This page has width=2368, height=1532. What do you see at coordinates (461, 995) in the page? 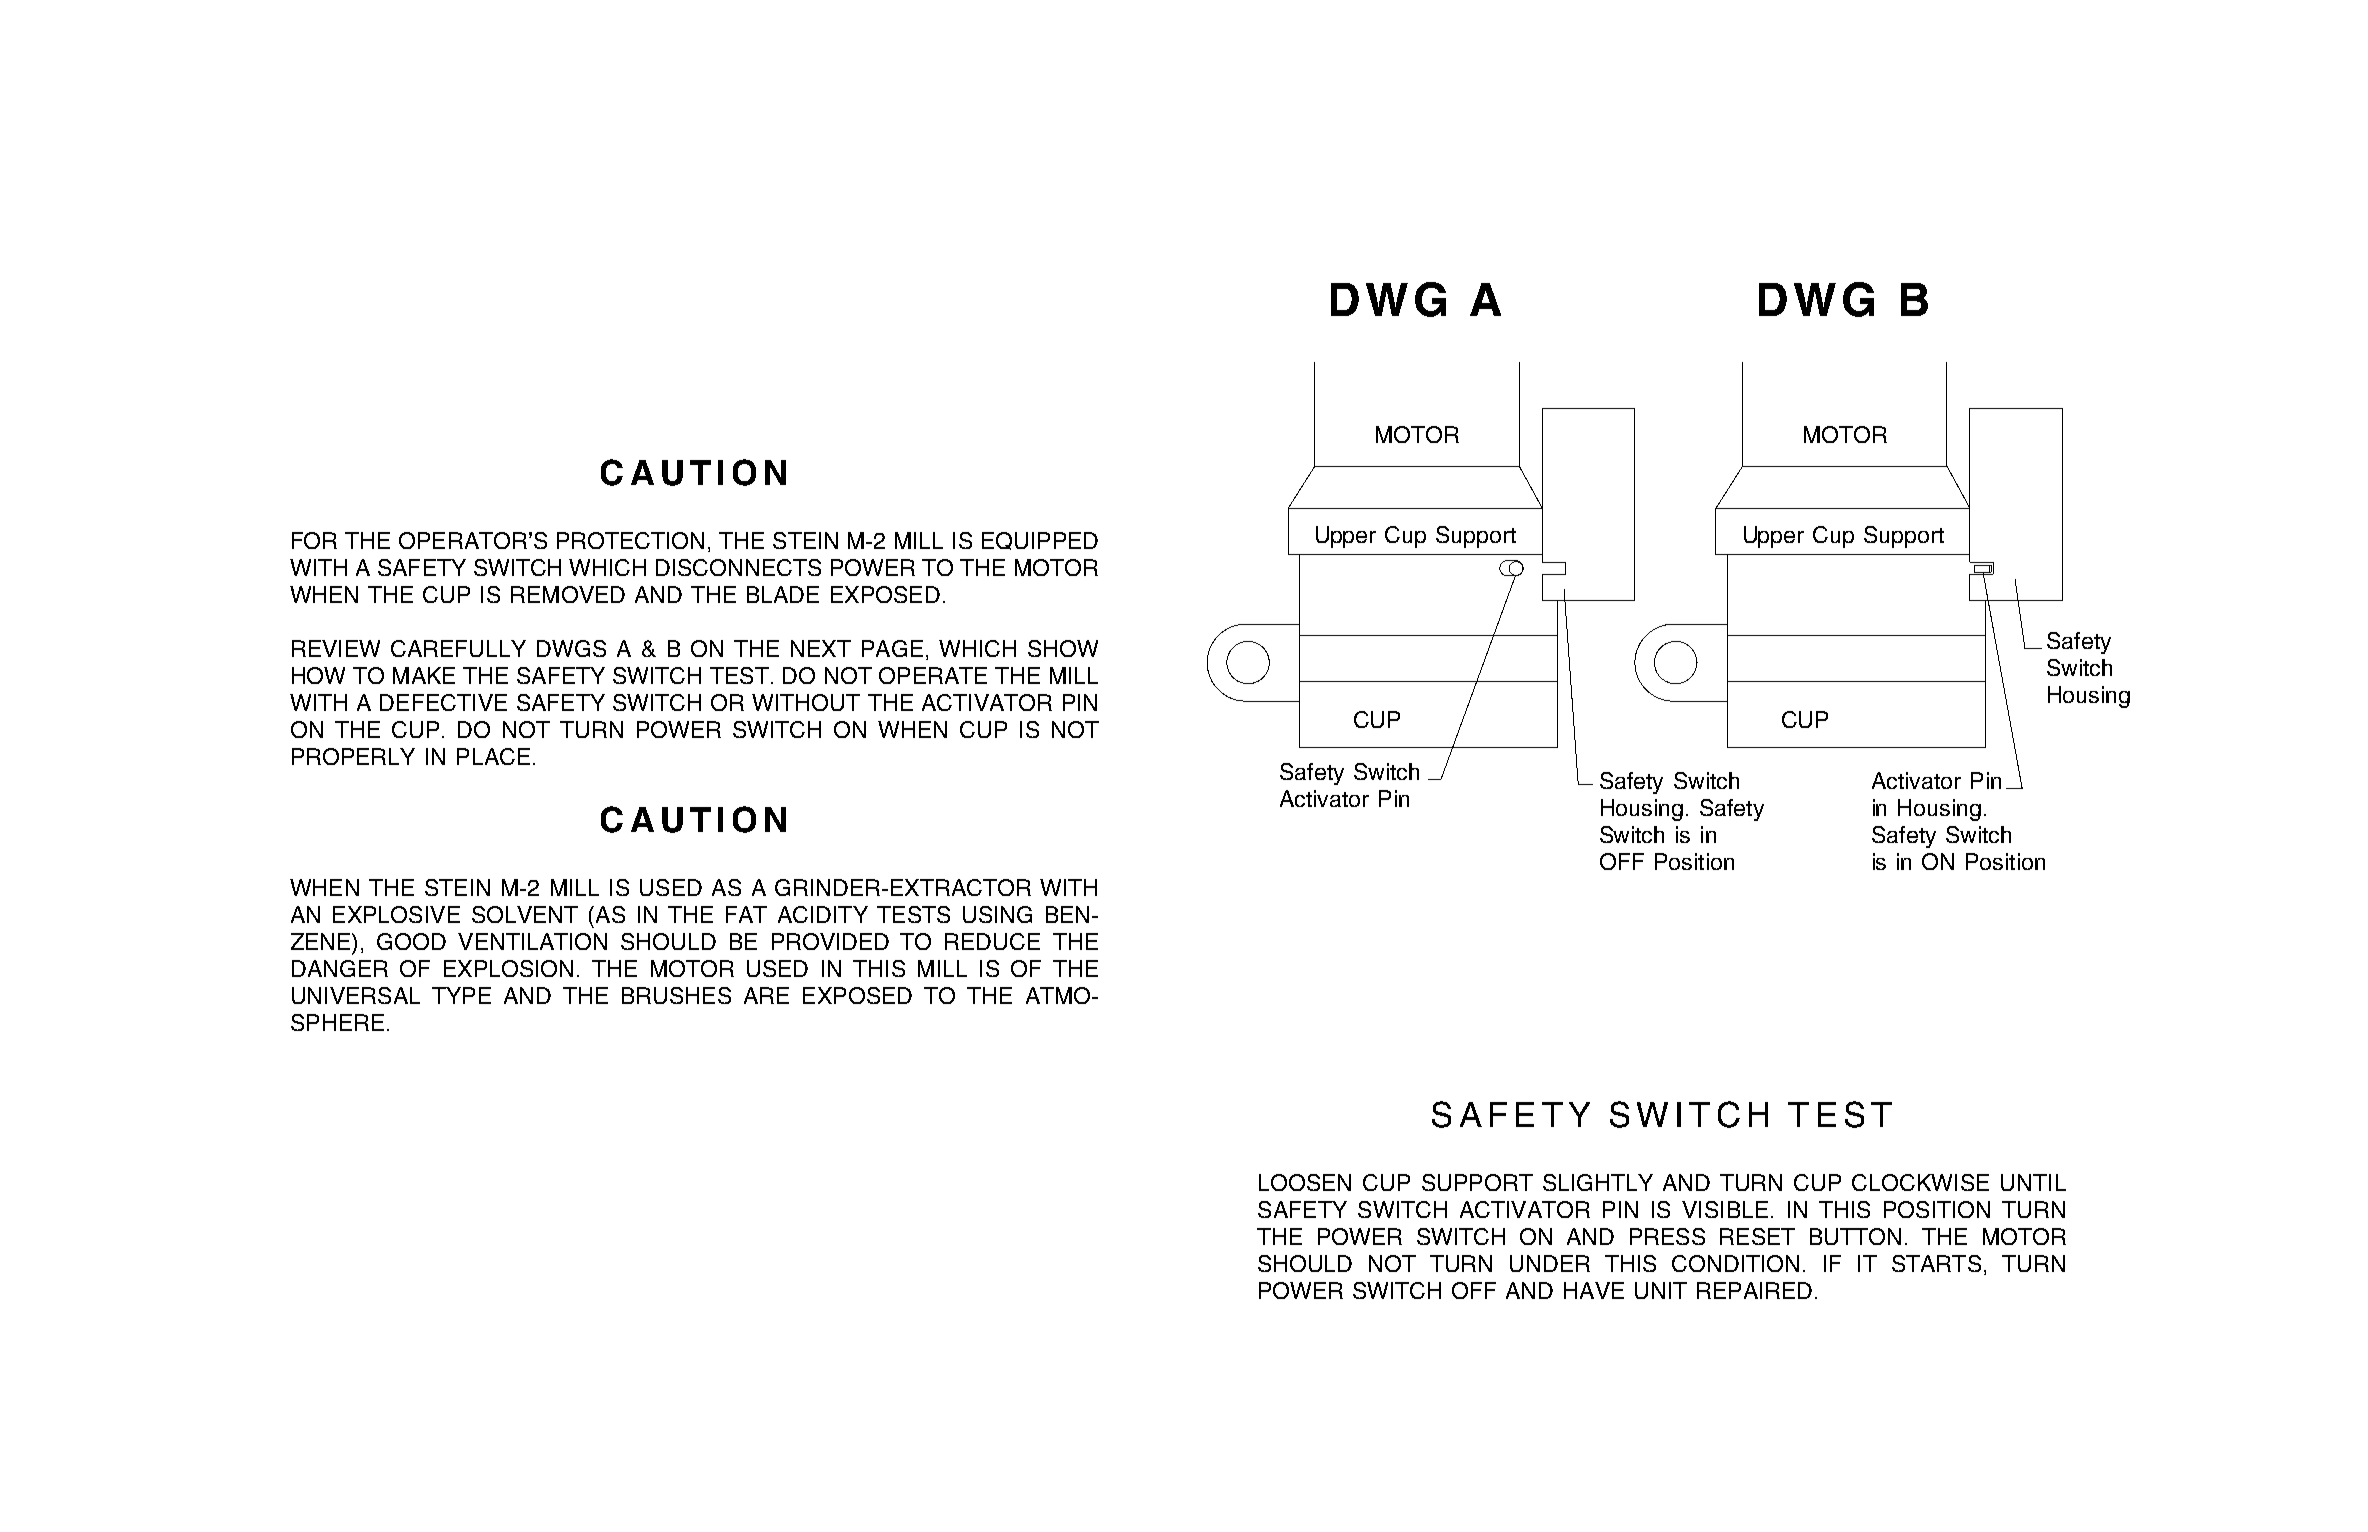
I see `TYPE` at bounding box center [461, 995].
